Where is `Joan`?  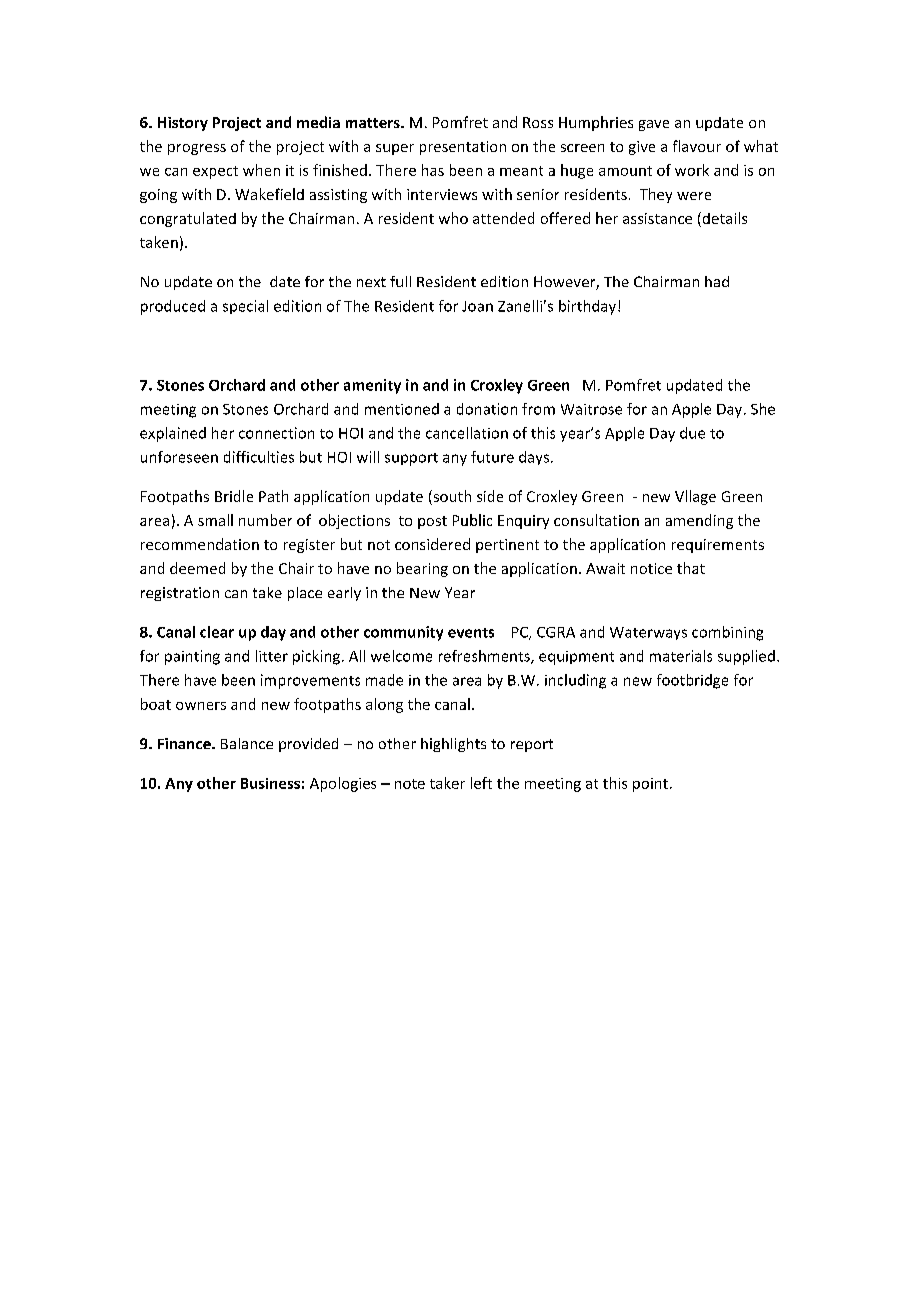 Joan is located at coordinates (477, 306).
